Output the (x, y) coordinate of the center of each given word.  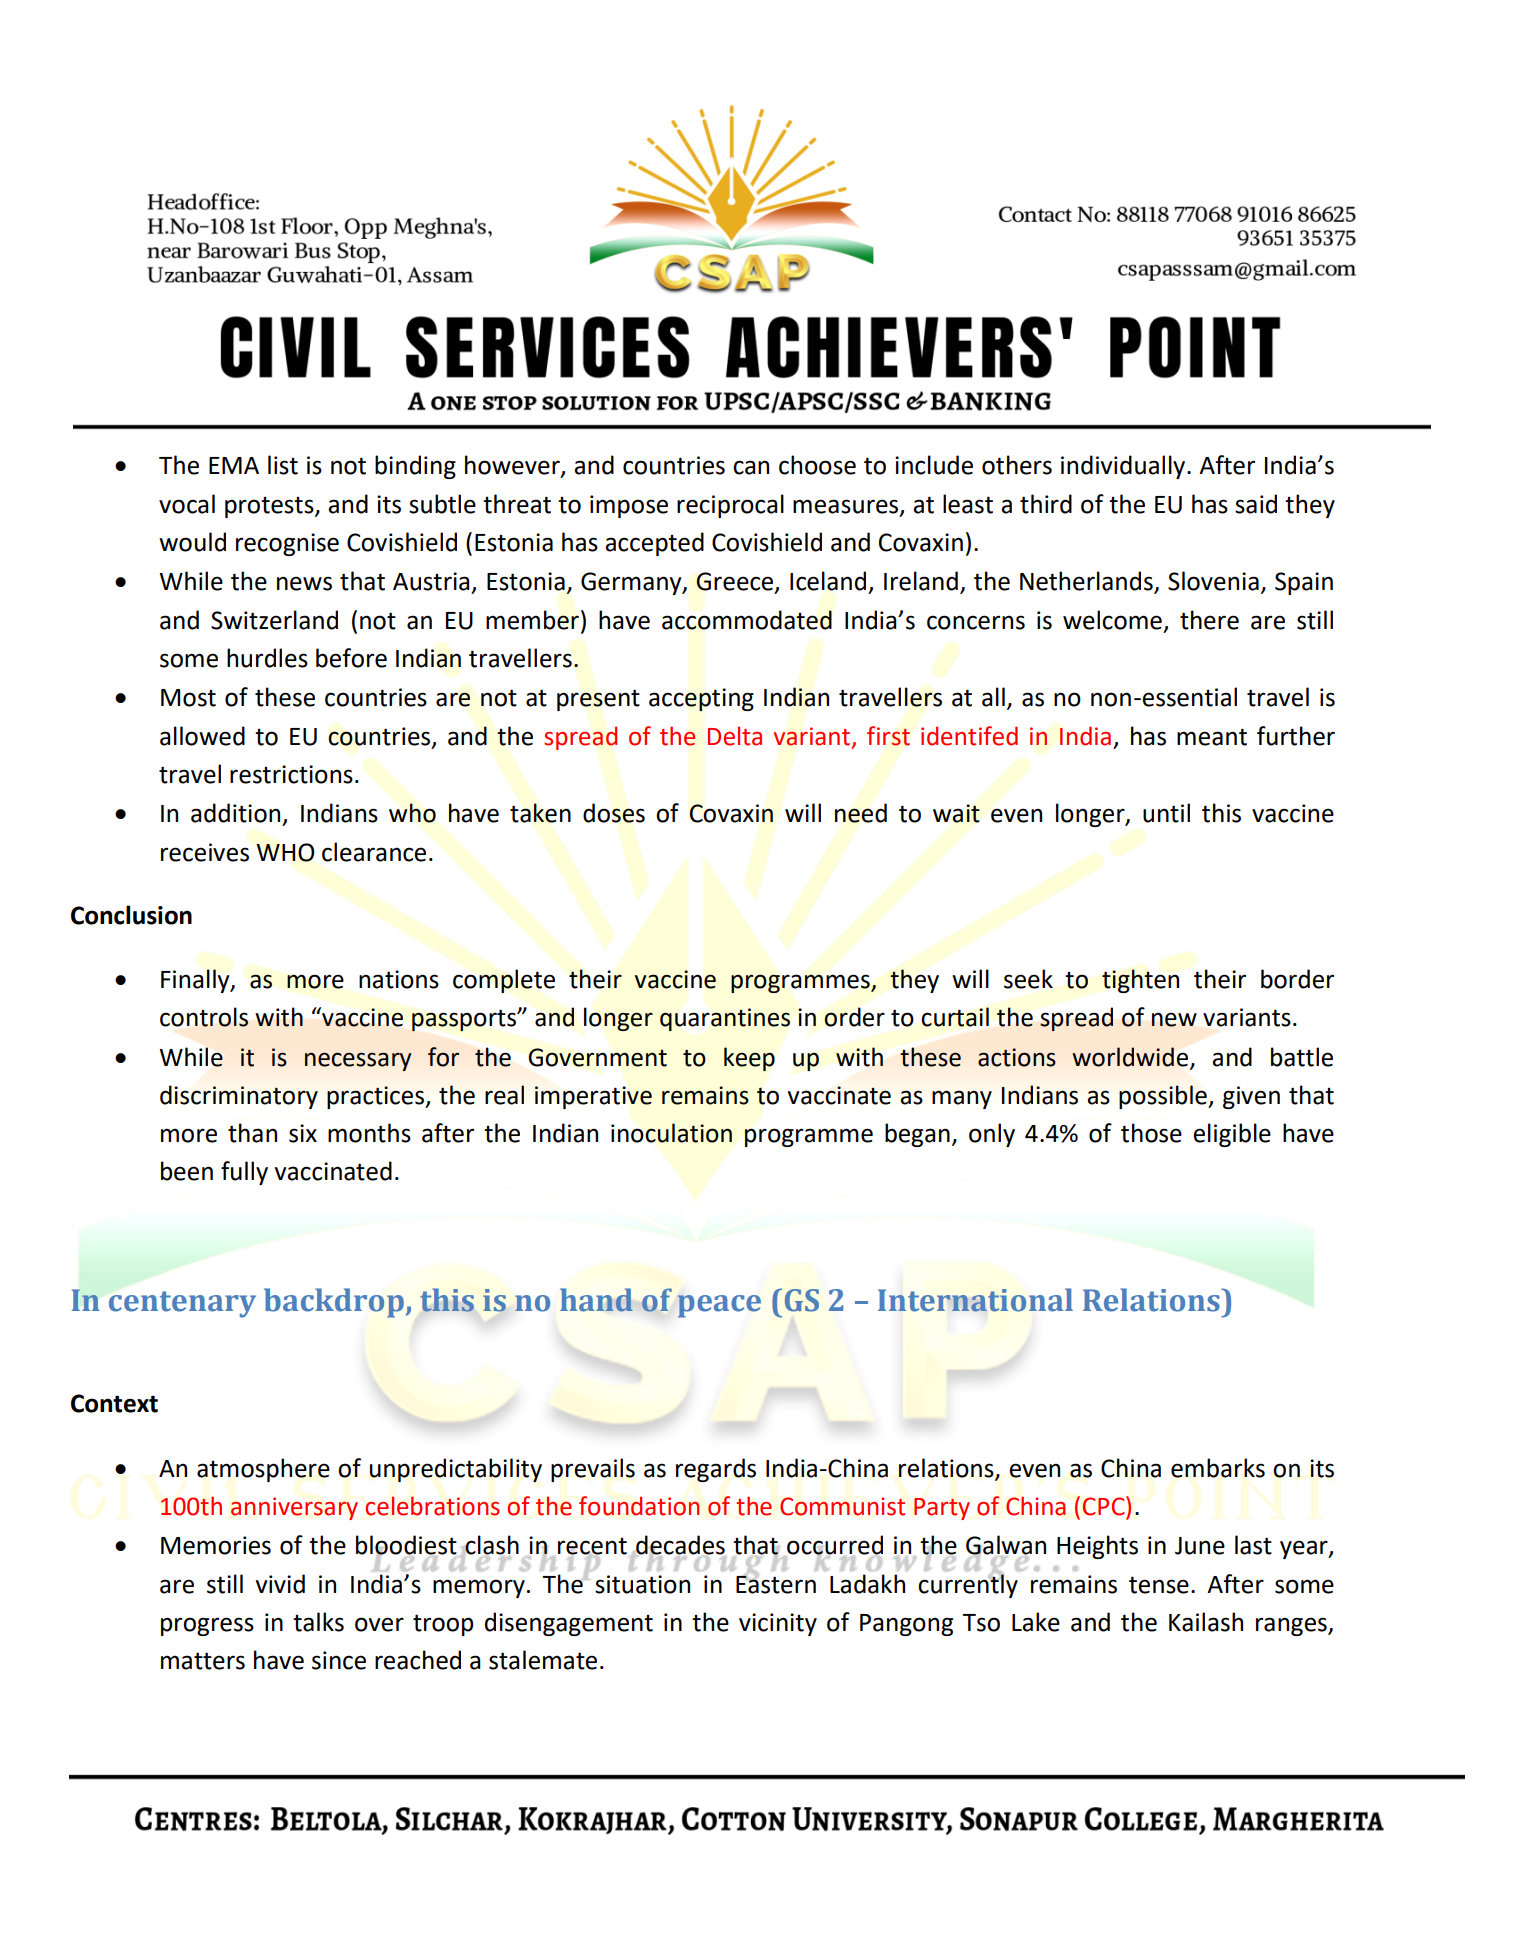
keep (749, 1059)
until (1166, 813)
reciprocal (730, 506)
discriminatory (239, 1097)
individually (1124, 467)
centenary (182, 1304)
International (975, 1300)
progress (207, 1626)
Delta (735, 736)
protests (270, 507)
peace (719, 1306)
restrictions (291, 774)
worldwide (1130, 1057)
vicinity (778, 1624)
